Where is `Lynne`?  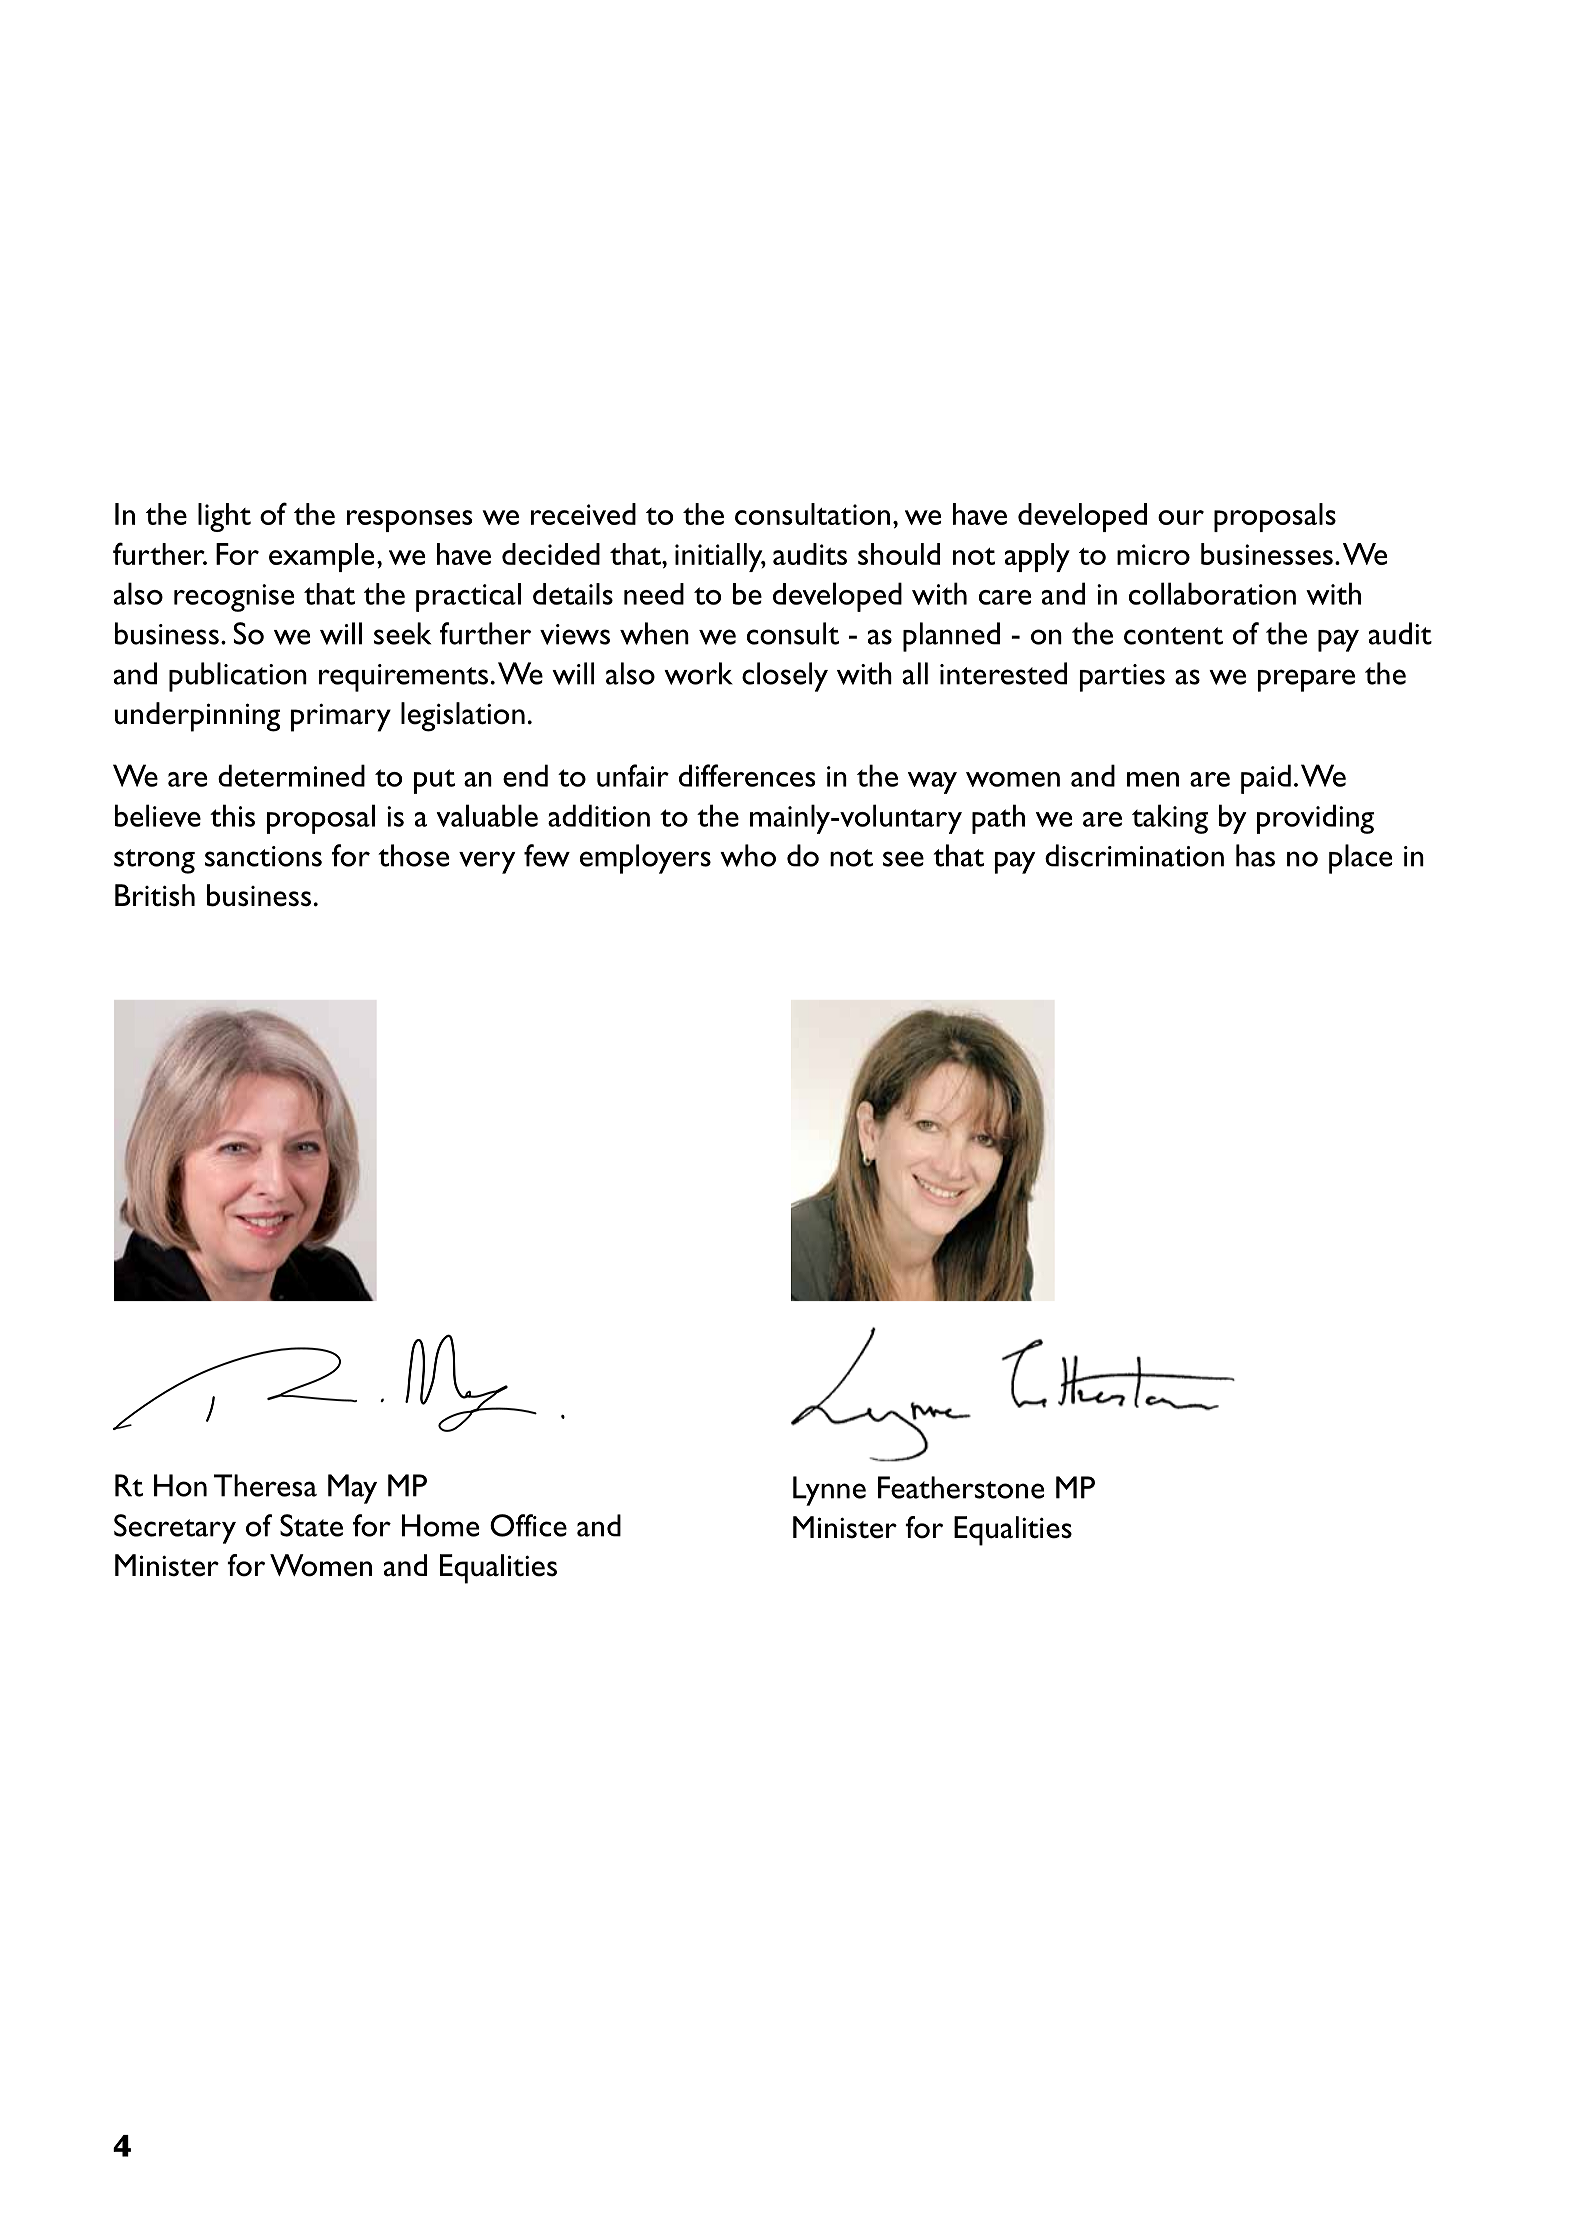
Lynne is located at coordinates (829, 1491).
